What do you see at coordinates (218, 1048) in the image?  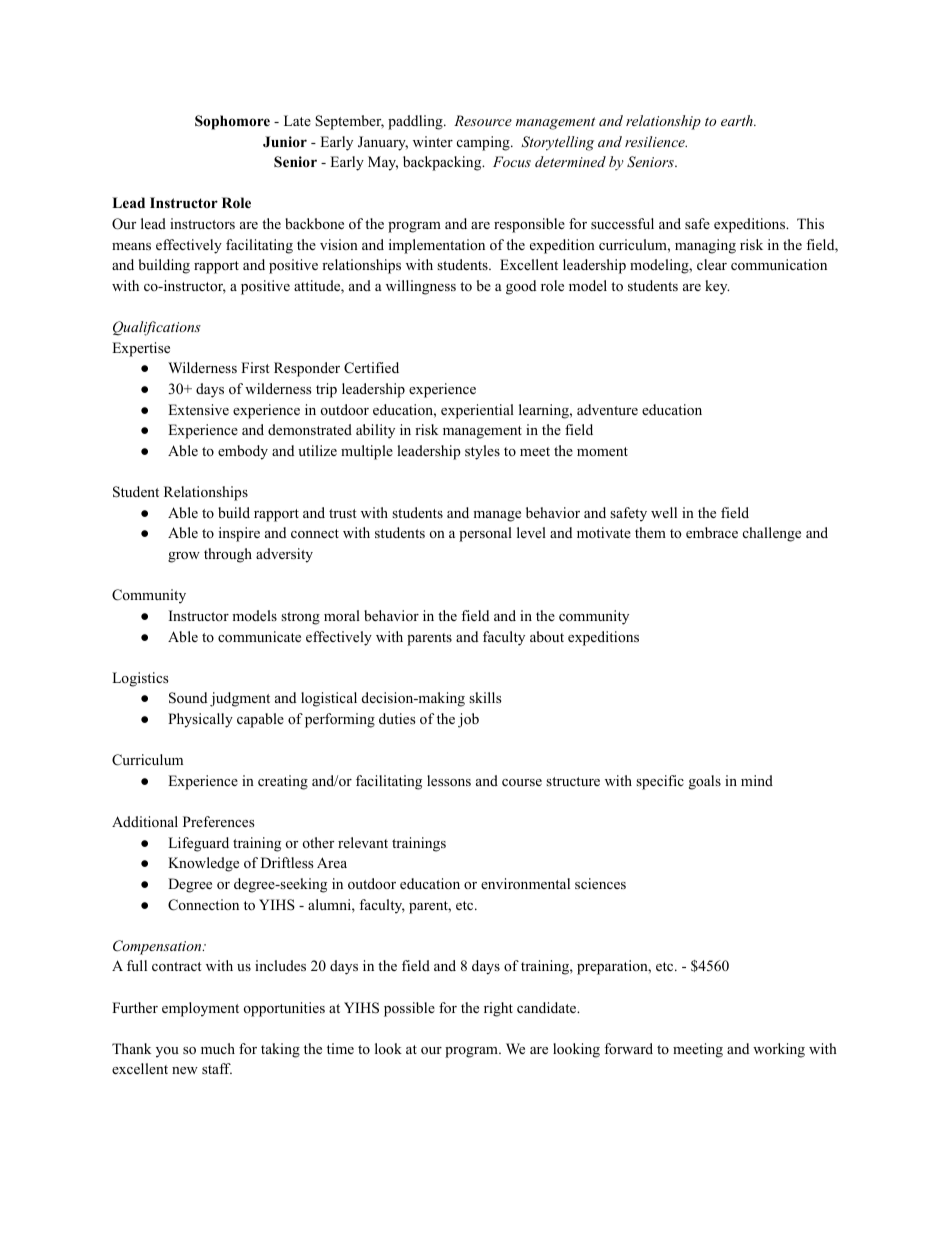 I see `much` at bounding box center [218, 1048].
